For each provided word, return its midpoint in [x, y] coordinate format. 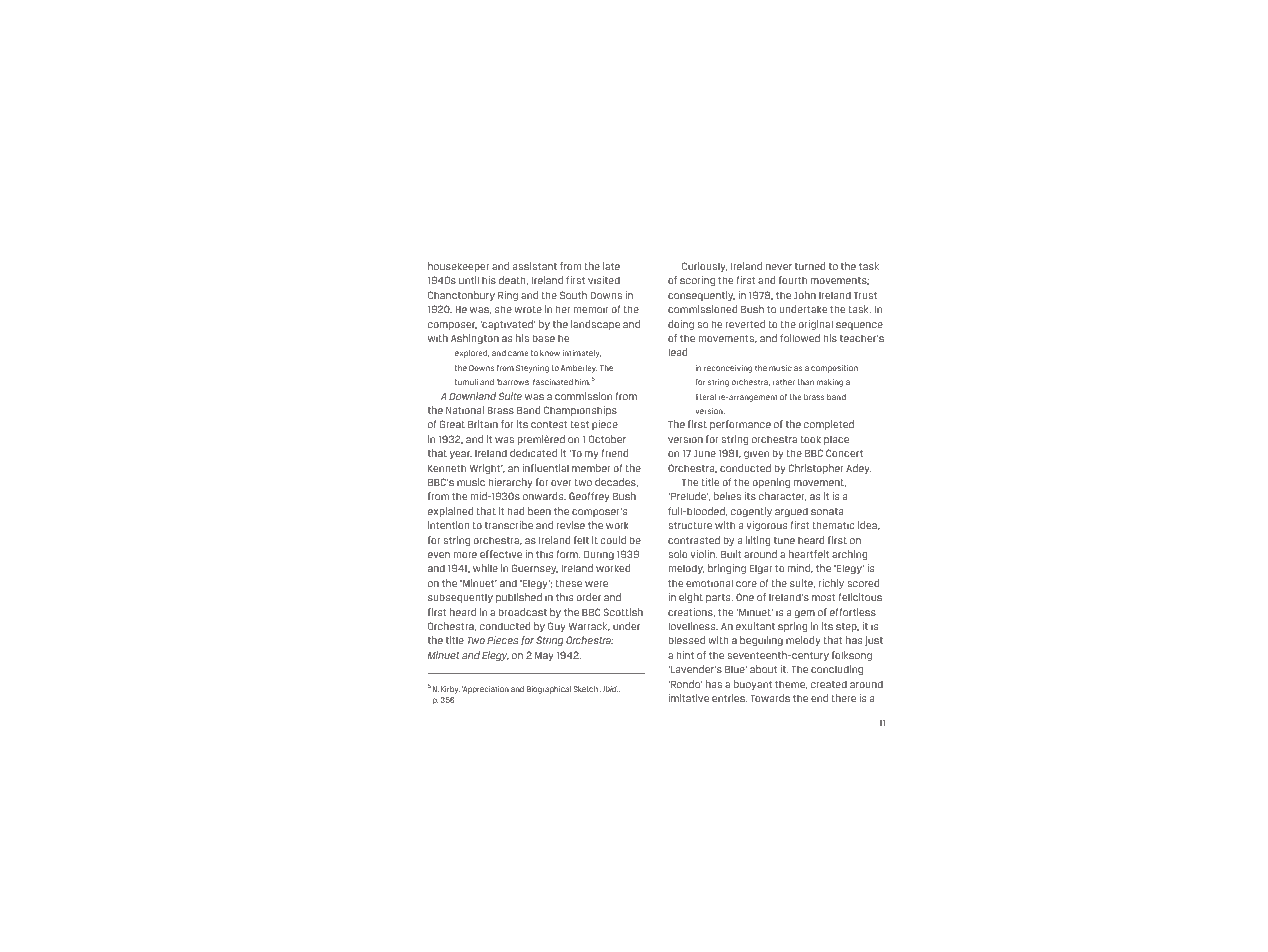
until [469, 280]
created [829, 684]
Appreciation [485, 690]
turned [810, 266]
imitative [688, 698]
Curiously [704, 267]
